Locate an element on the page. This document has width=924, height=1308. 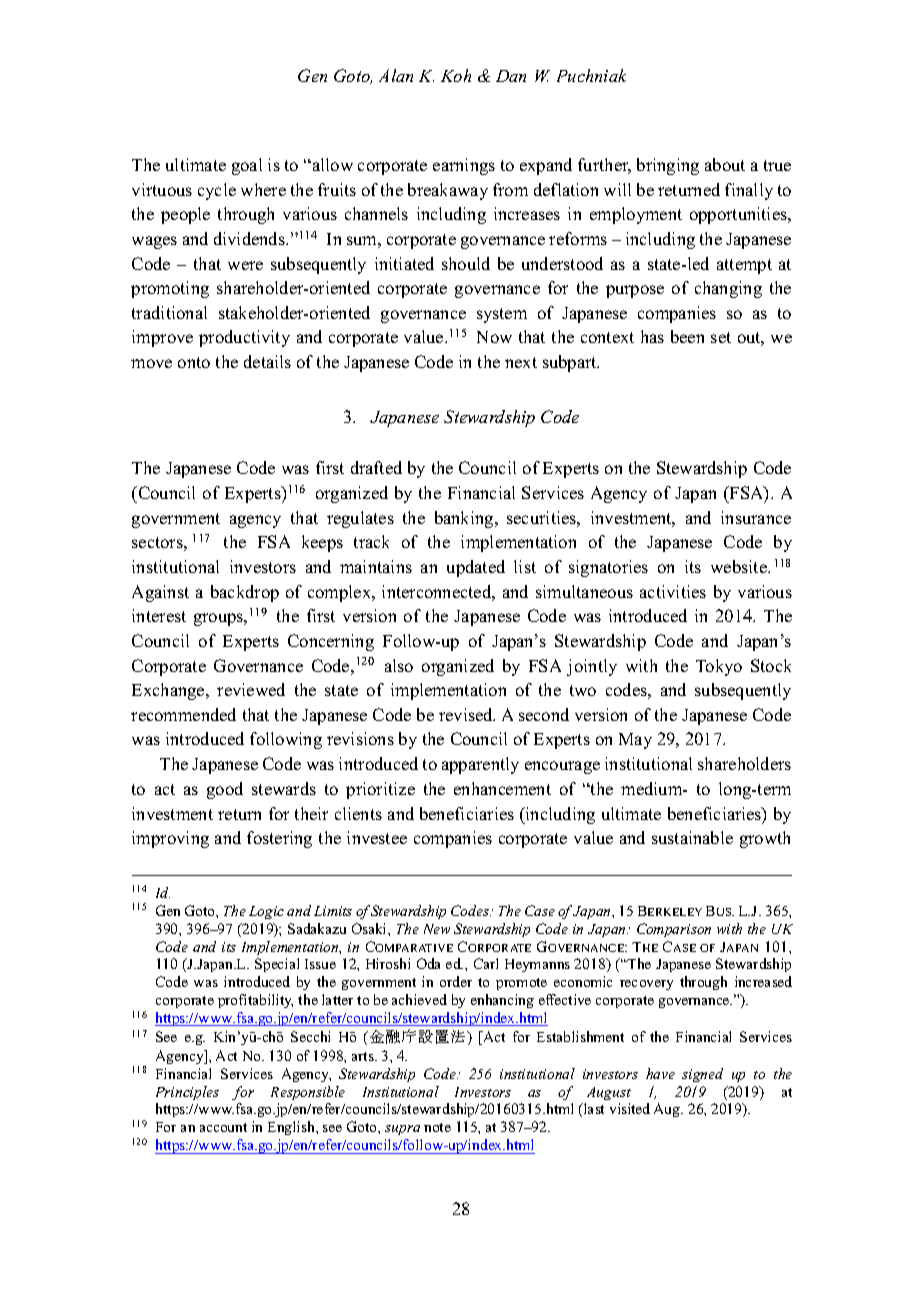
account is located at coordinates (223, 1127).
